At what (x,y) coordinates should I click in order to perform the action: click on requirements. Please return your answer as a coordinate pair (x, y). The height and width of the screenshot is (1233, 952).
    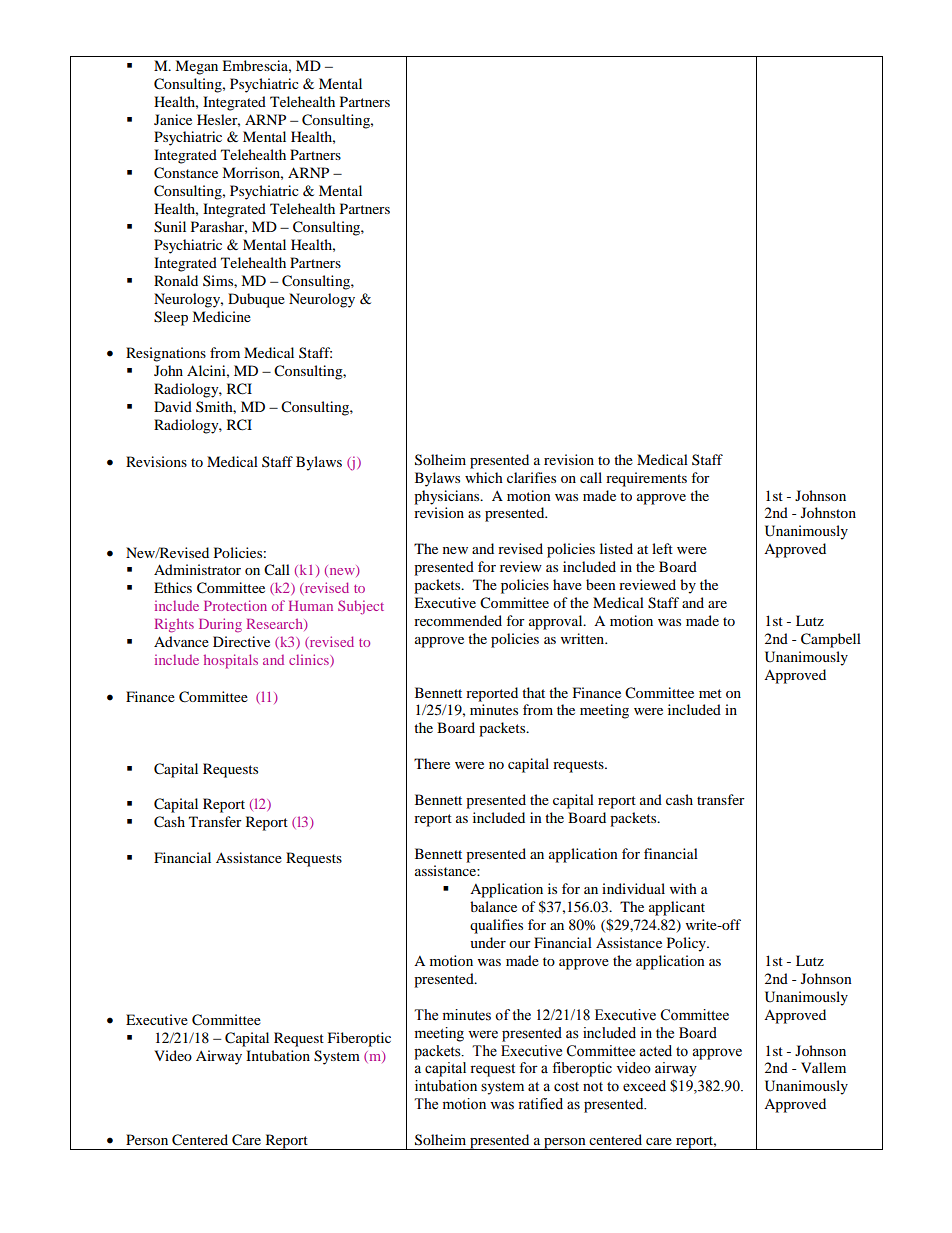
    Looking at the image, I should click on (646, 479).
